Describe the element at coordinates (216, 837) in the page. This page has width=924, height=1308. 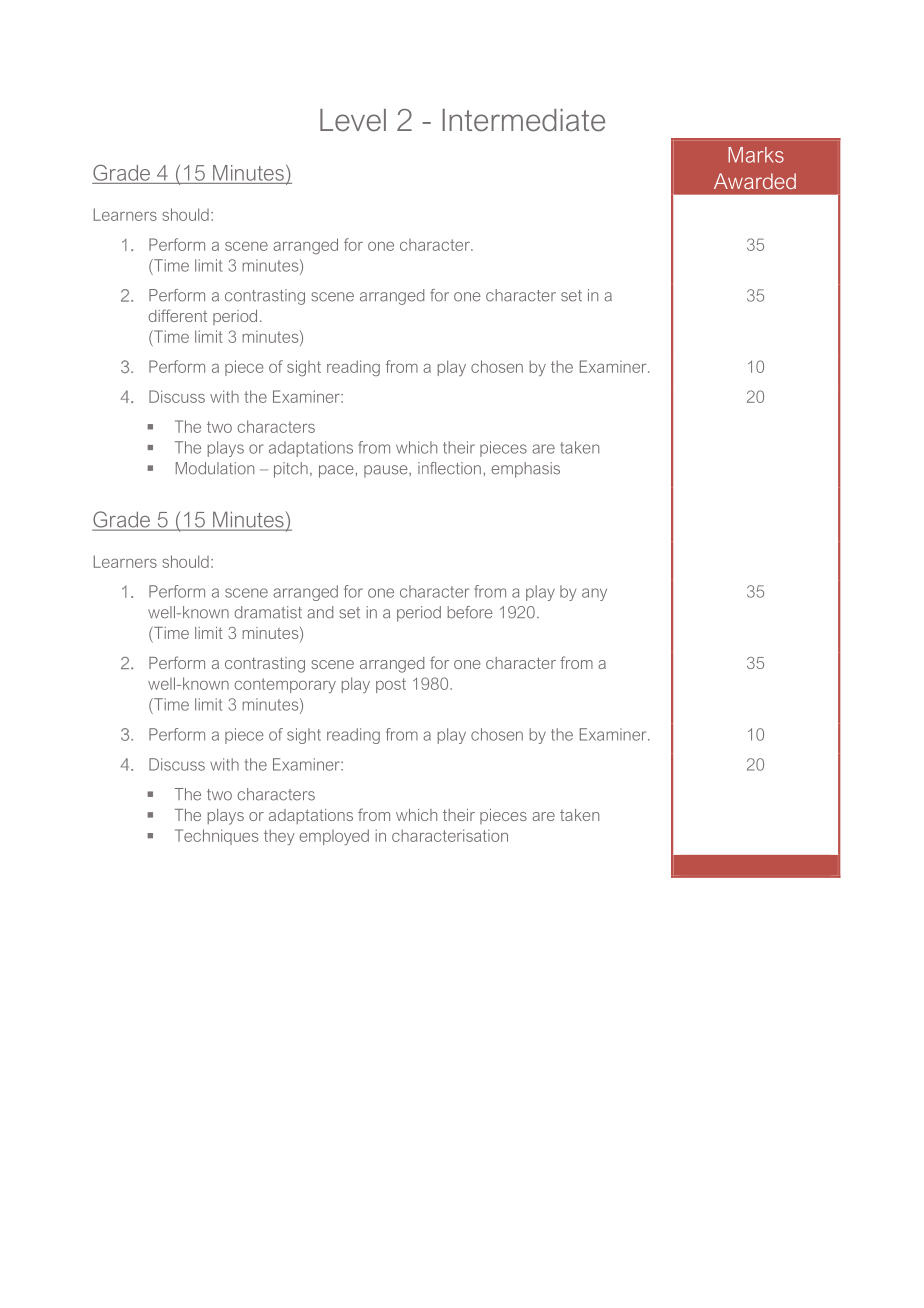
I see `Techniques` at that location.
